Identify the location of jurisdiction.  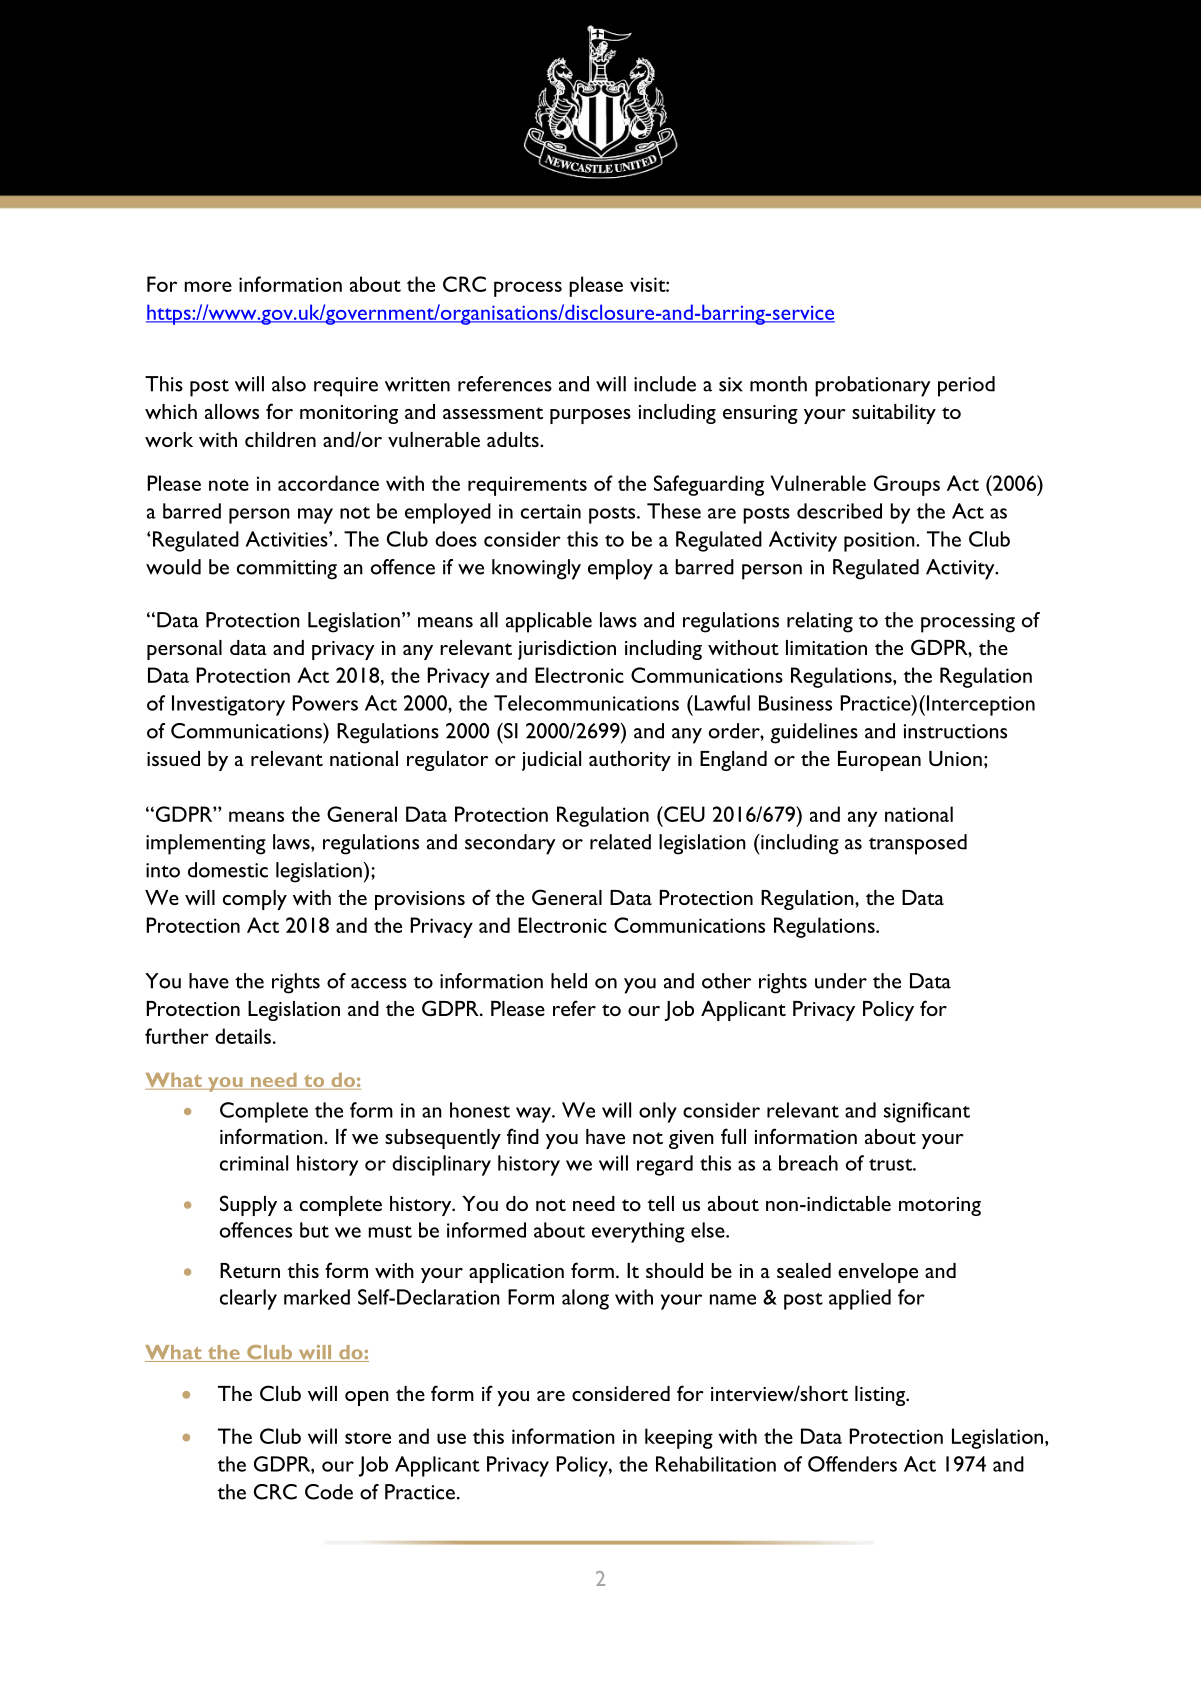
(567, 650).
